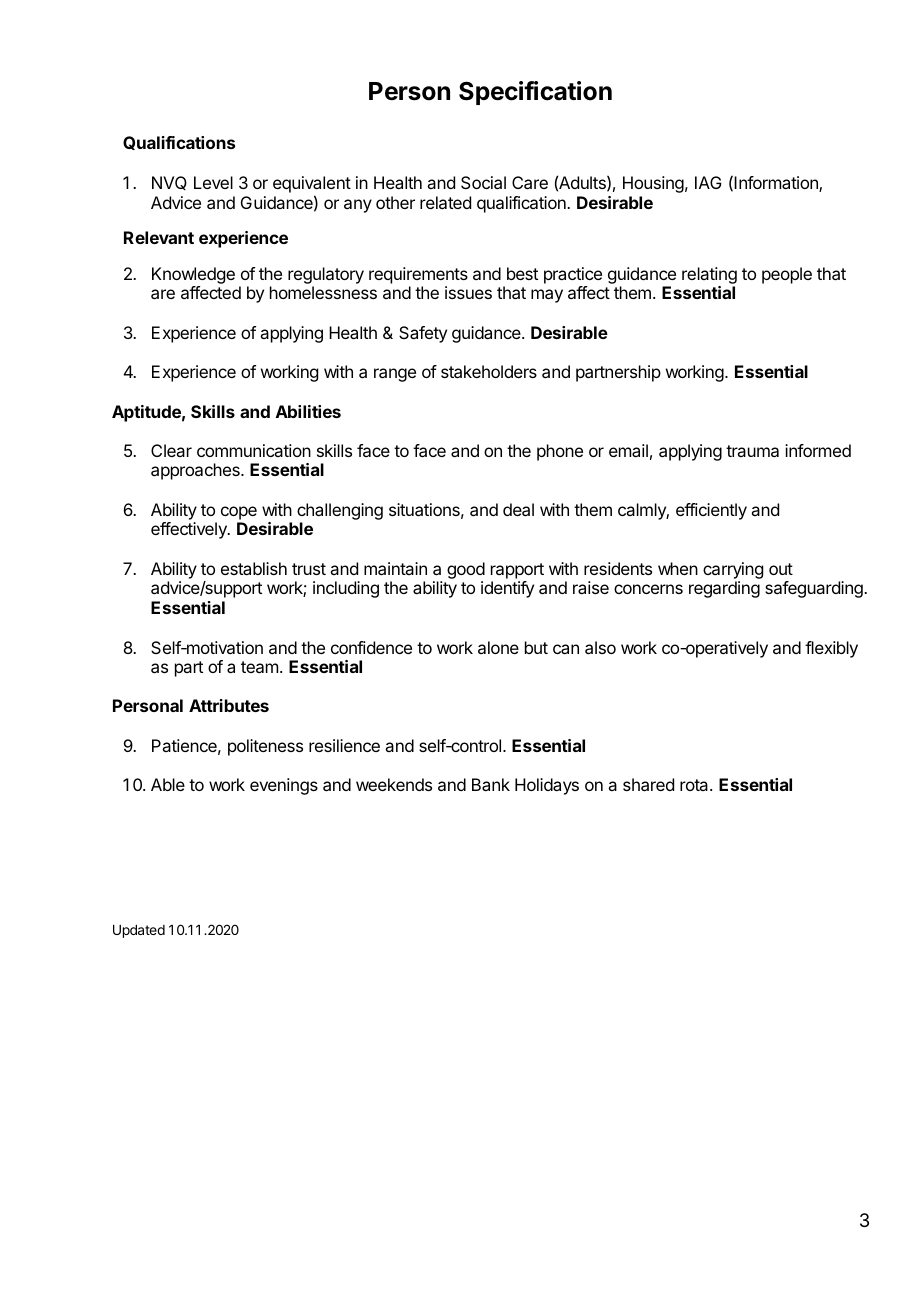  I want to click on deal, so click(518, 509).
